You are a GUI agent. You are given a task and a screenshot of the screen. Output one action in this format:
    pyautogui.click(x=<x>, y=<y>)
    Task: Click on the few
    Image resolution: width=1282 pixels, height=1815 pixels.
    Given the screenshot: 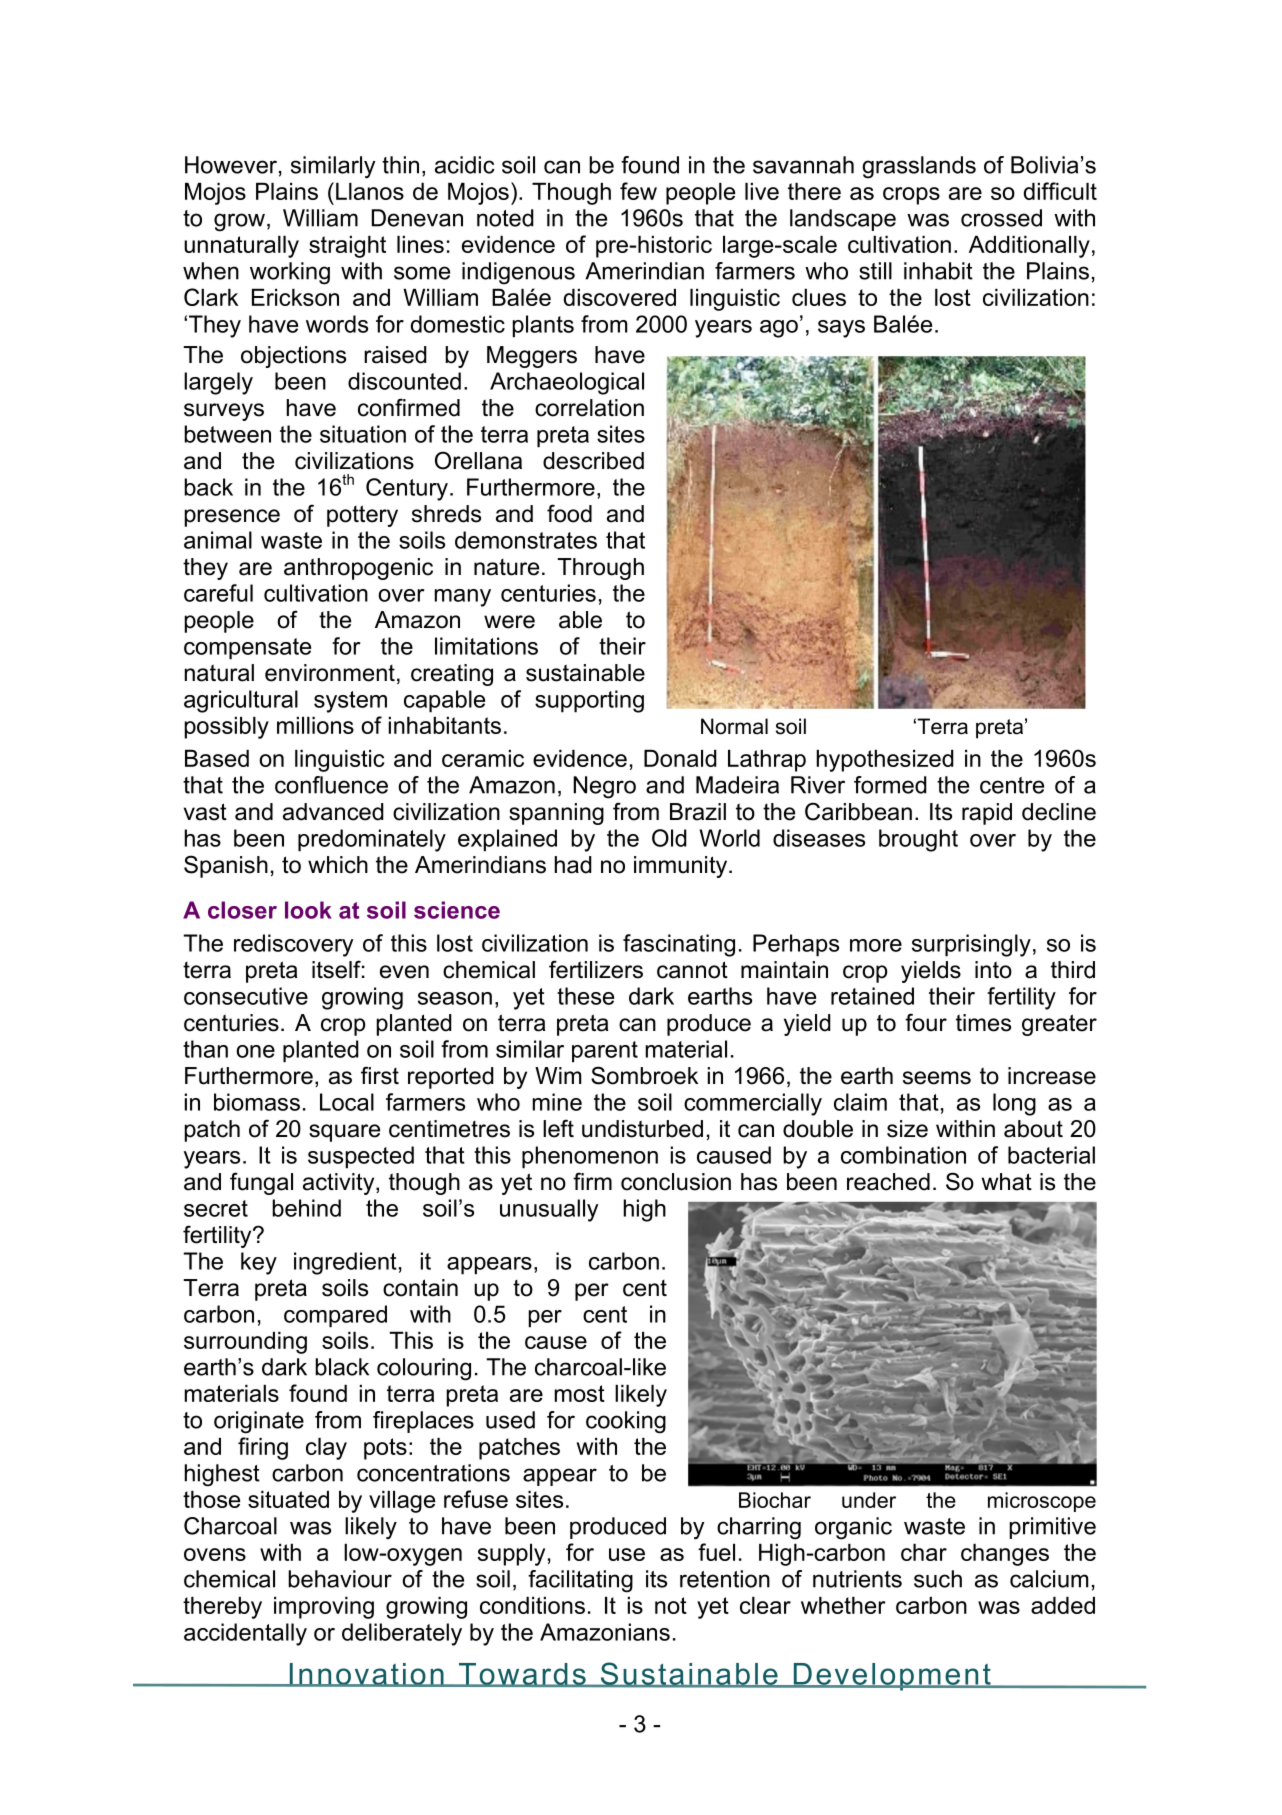 What is the action you would take?
    pyautogui.click(x=638, y=191)
